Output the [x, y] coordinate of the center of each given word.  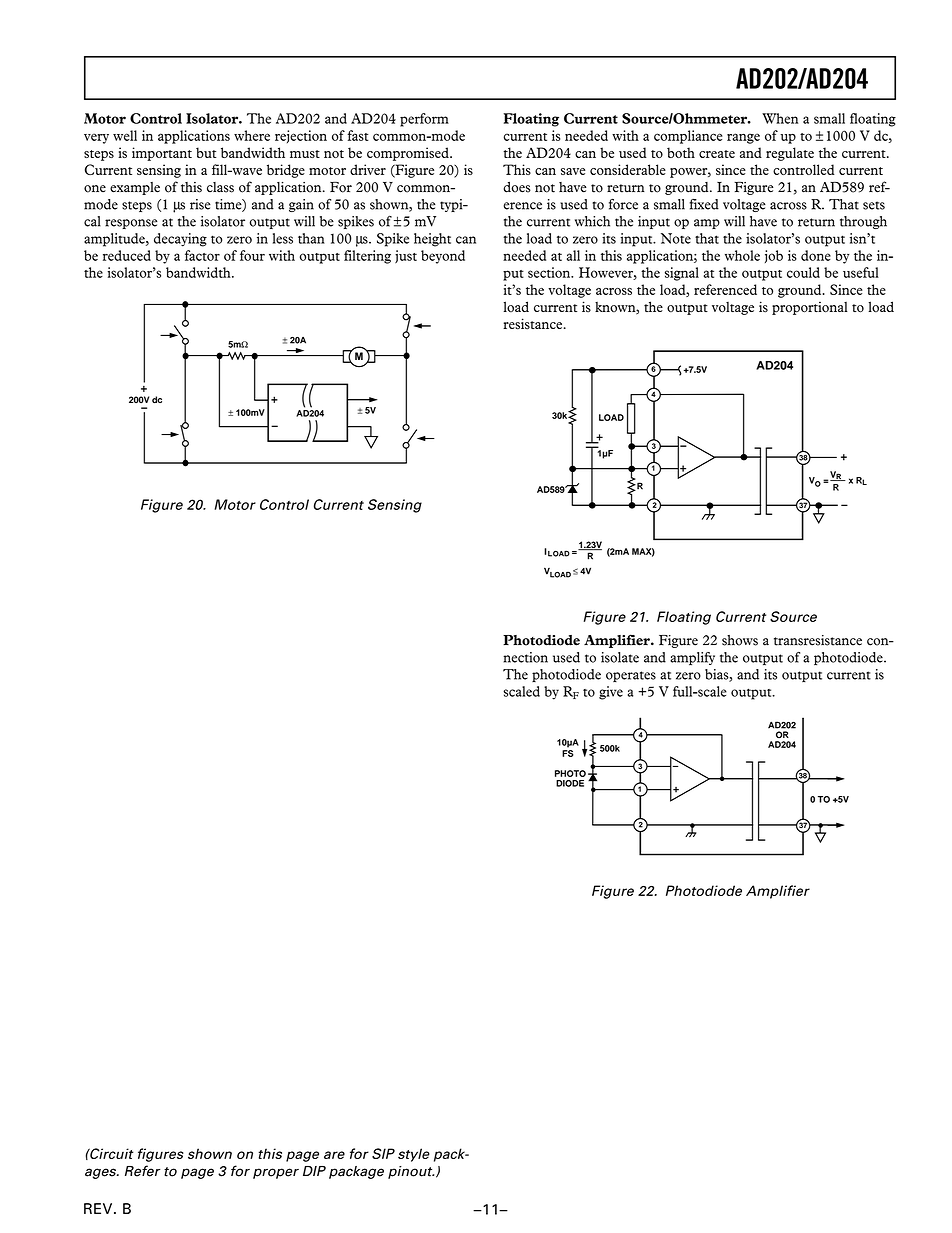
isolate [620, 657]
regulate [790, 154]
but [206, 152]
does [517, 187]
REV [99, 1208]
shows [740, 640]
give [611, 693]
